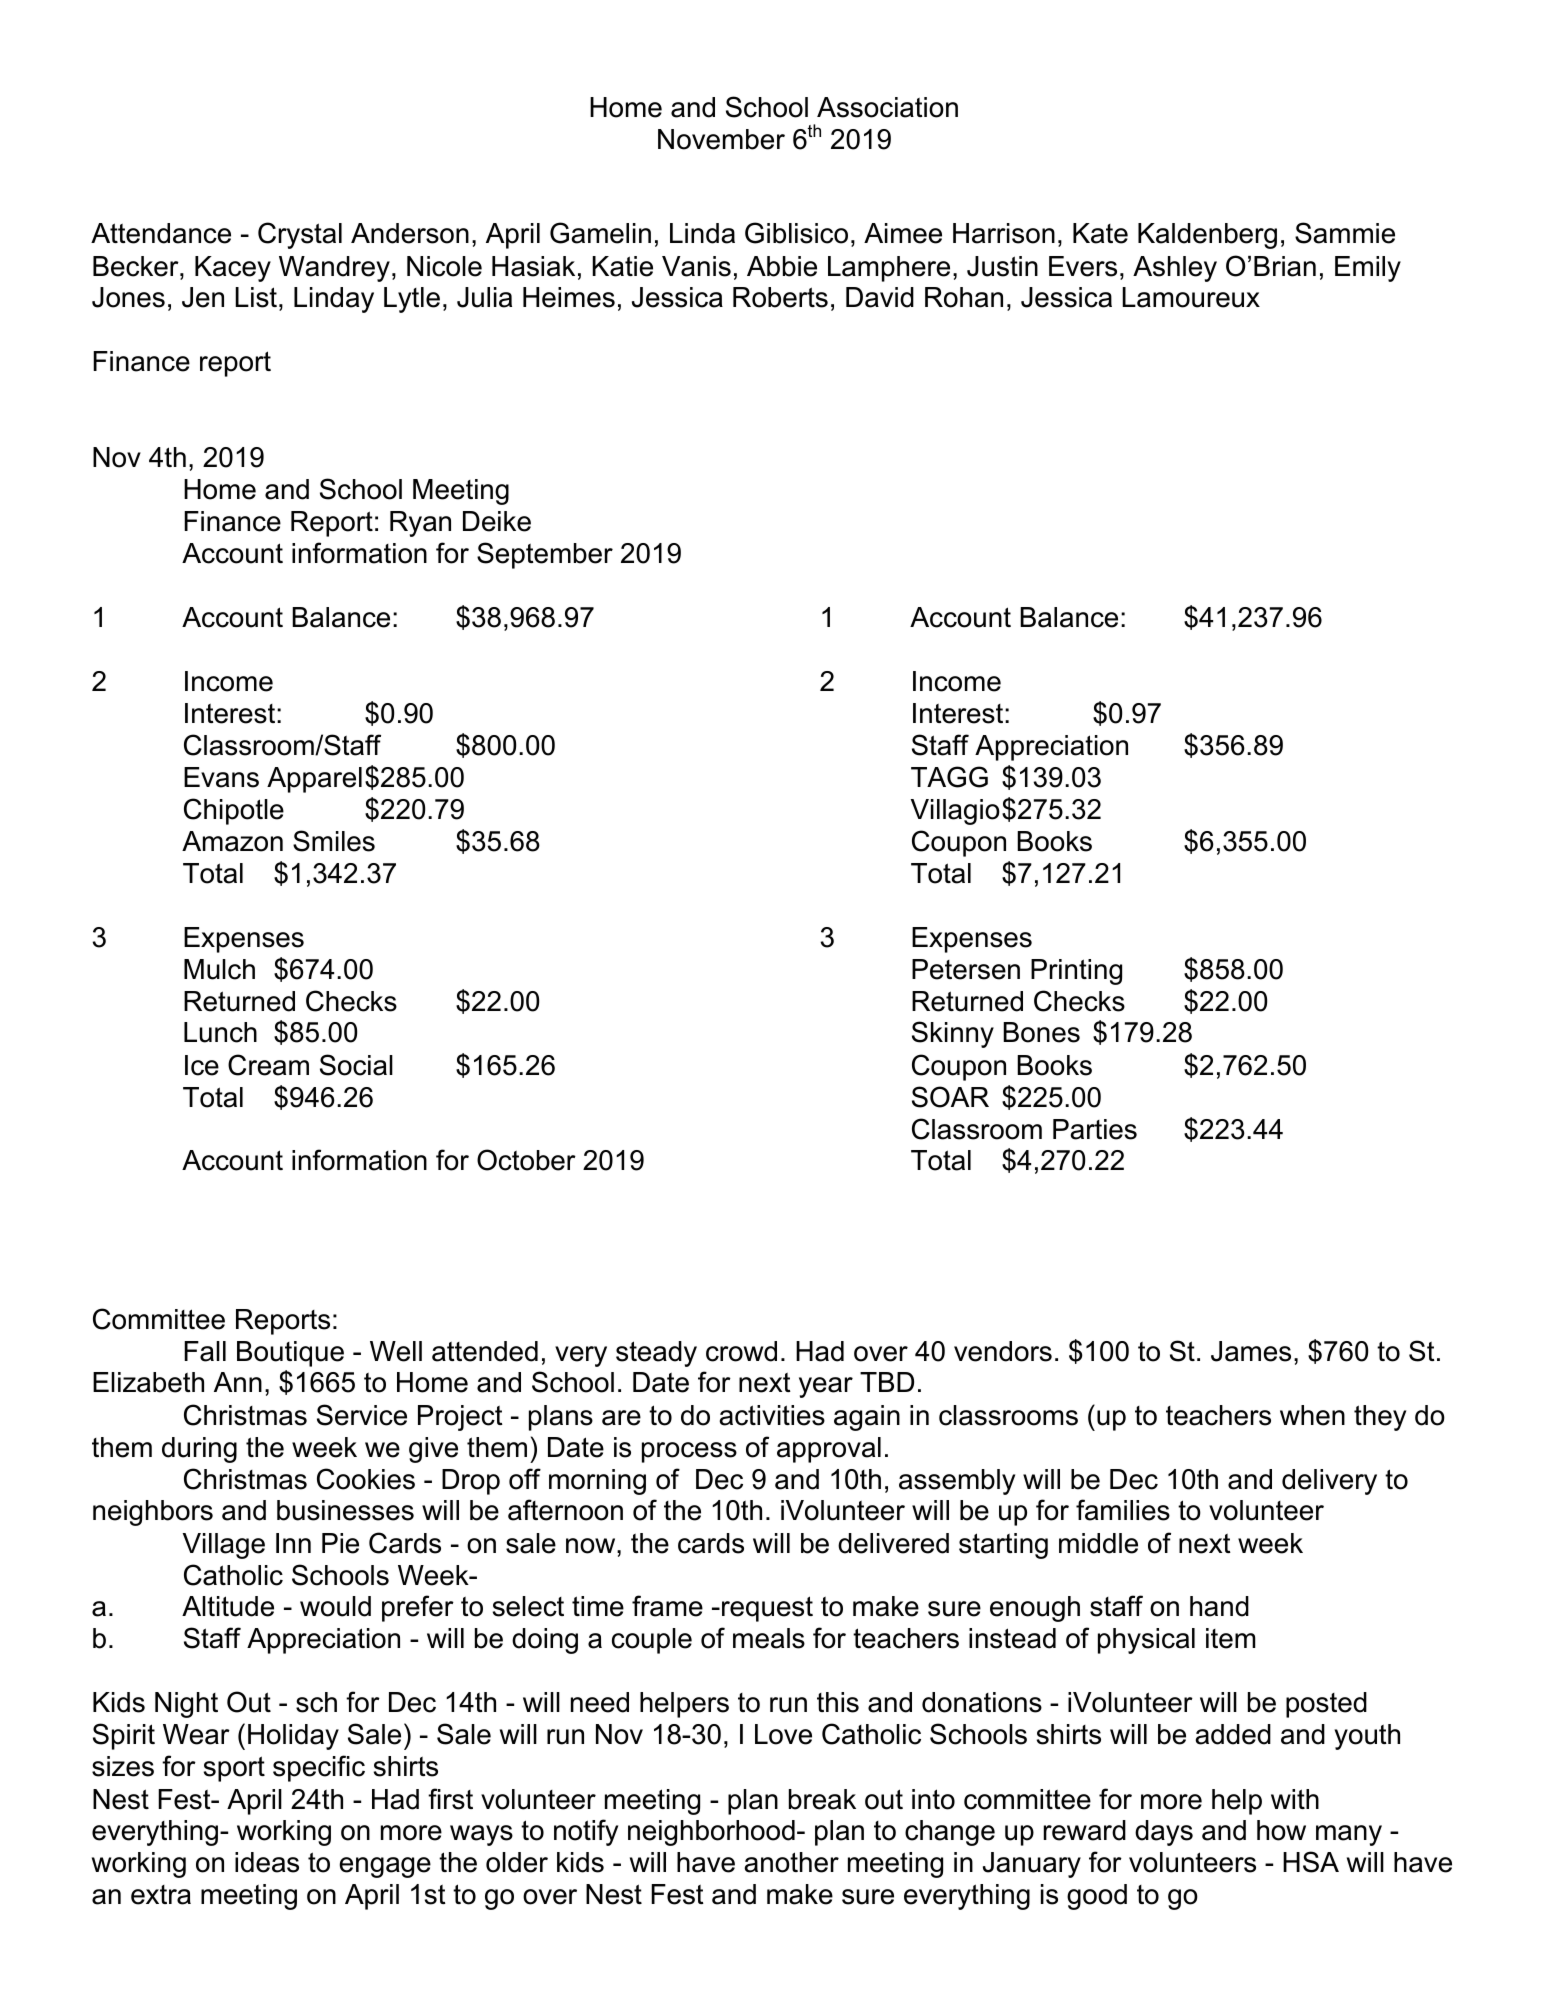  What do you see at coordinates (420, 524) in the page?
I see `Ryan` at bounding box center [420, 524].
